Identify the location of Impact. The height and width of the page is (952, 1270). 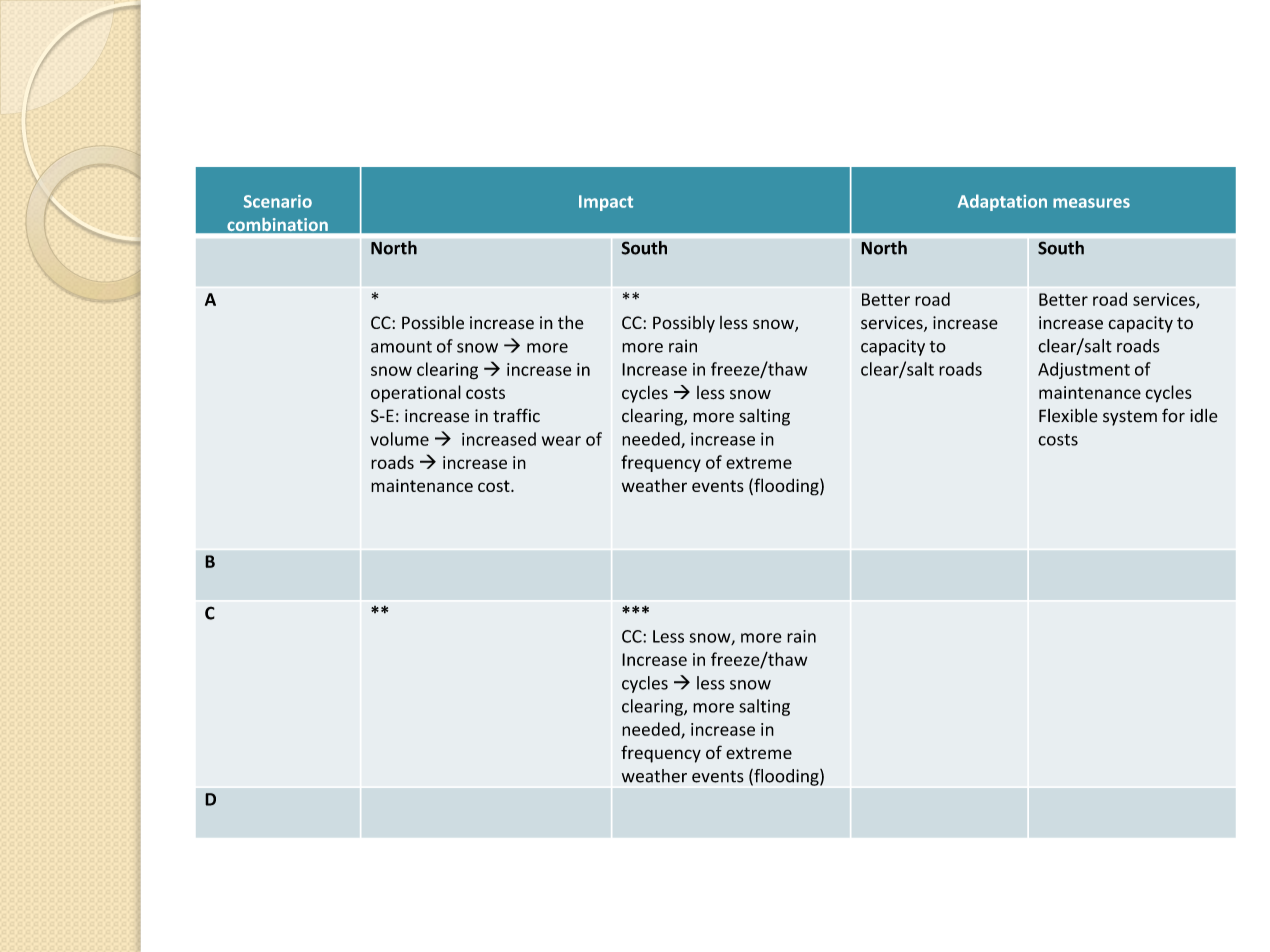
(606, 203).
